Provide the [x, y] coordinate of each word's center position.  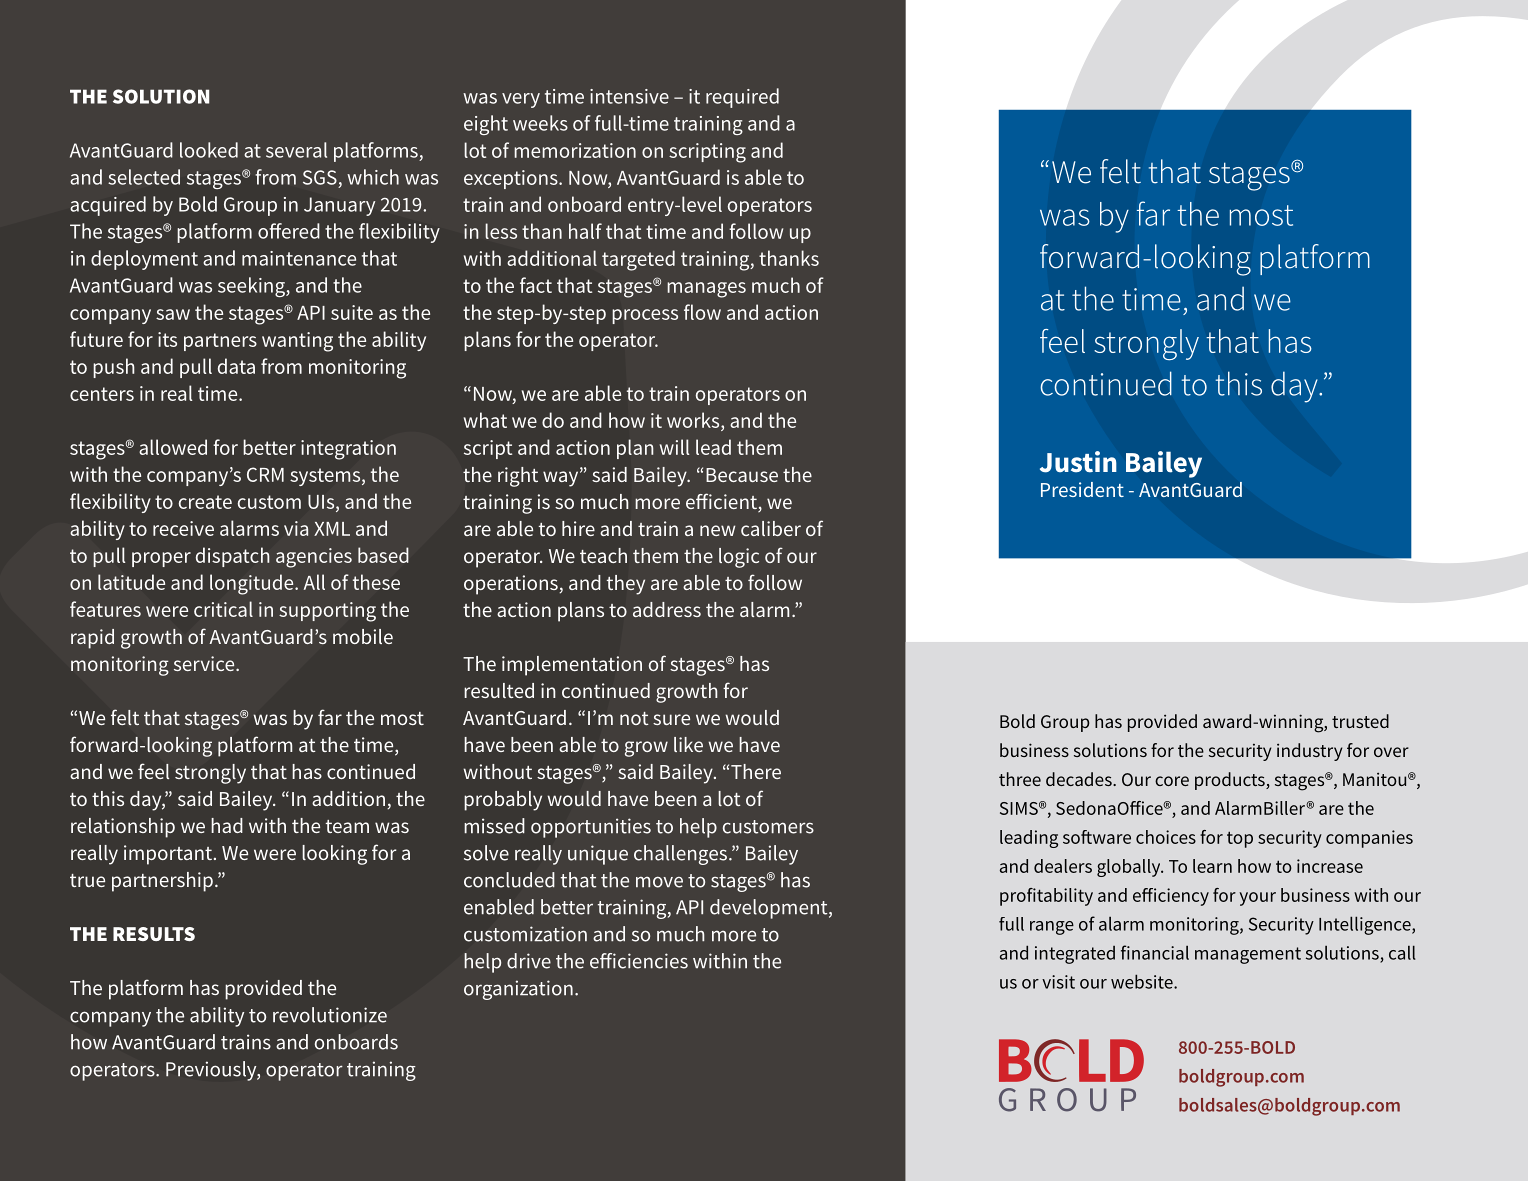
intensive [629, 96]
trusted [1360, 721]
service [205, 663]
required [742, 98]
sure [671, 719]
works [694, 421]
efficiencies [639, 961]
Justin [1078, 462]
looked [209, 150]
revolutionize [330, 1015]
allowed [173, 447]
